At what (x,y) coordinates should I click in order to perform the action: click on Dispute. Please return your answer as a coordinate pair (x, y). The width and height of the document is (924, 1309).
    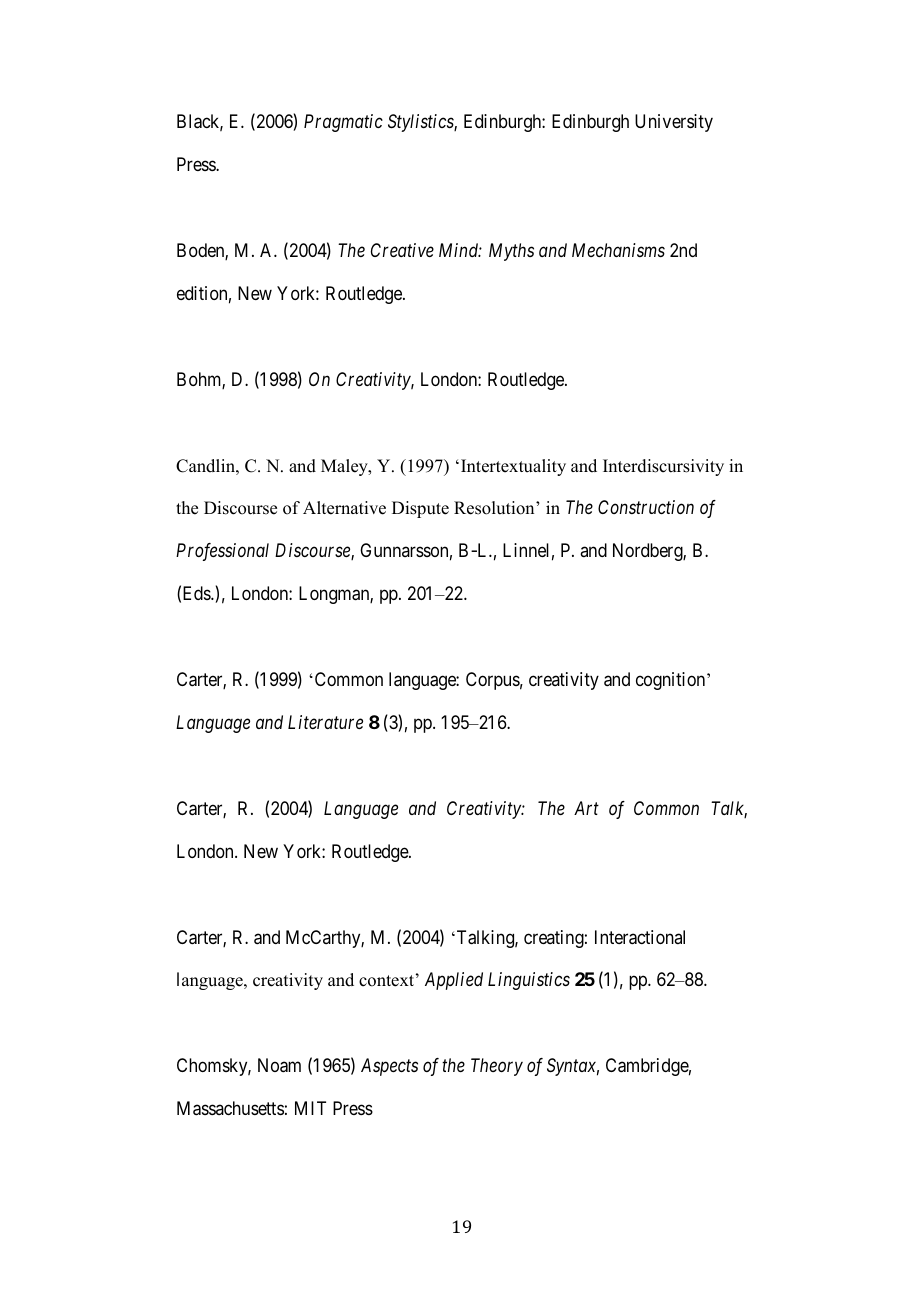
    Looking at the image, I should click on (420, 509).
